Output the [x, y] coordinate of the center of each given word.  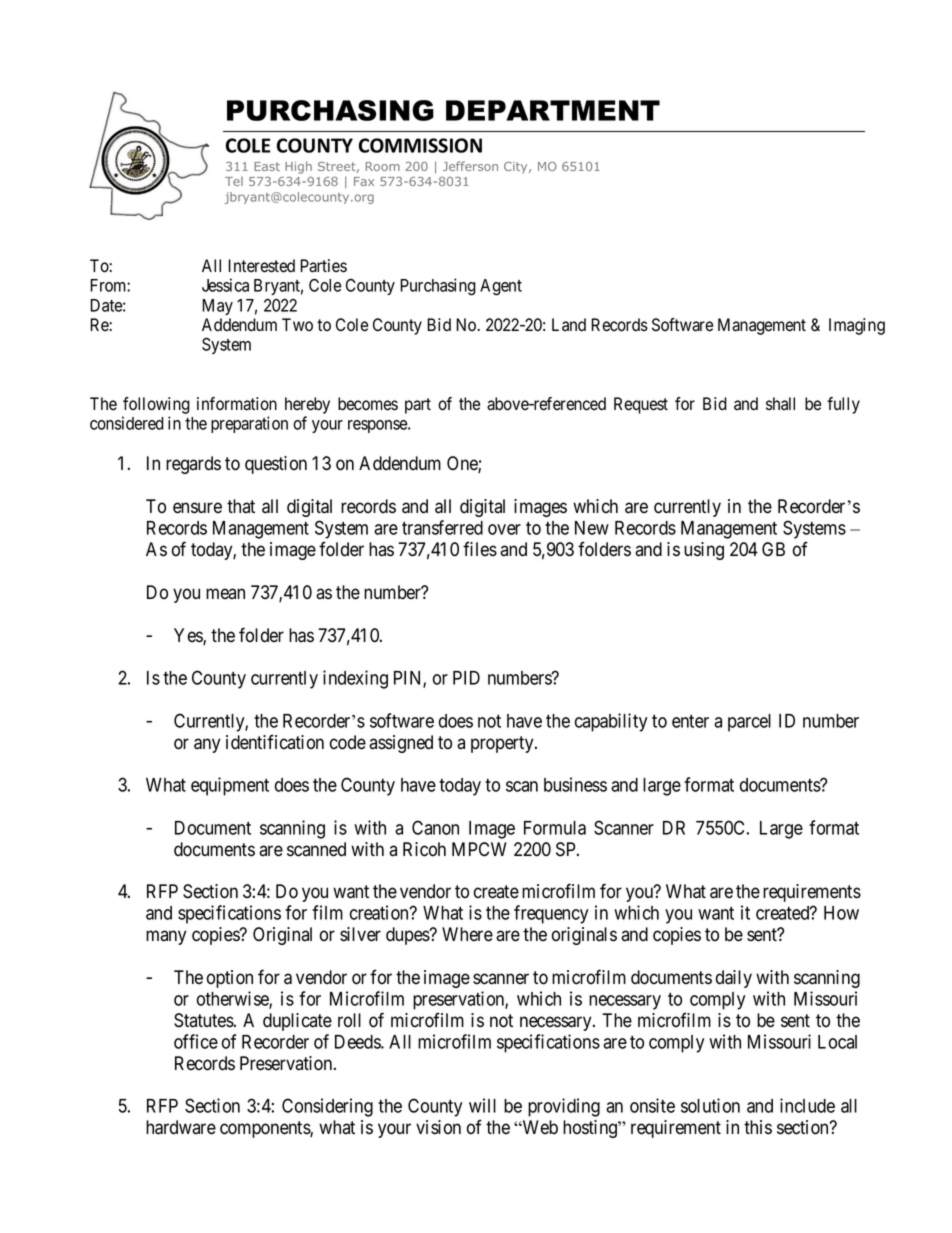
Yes [189, 636]
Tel [234, 181]
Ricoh [424, 849]
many [166, 937]
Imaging [857, 326]
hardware [181, 1127]
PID [466, 678]
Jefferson [470, 166]
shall [780, 403]
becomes [368, 404]
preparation [249, 424]
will [482, 1105]
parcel [749, 723]
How [841, 913]
